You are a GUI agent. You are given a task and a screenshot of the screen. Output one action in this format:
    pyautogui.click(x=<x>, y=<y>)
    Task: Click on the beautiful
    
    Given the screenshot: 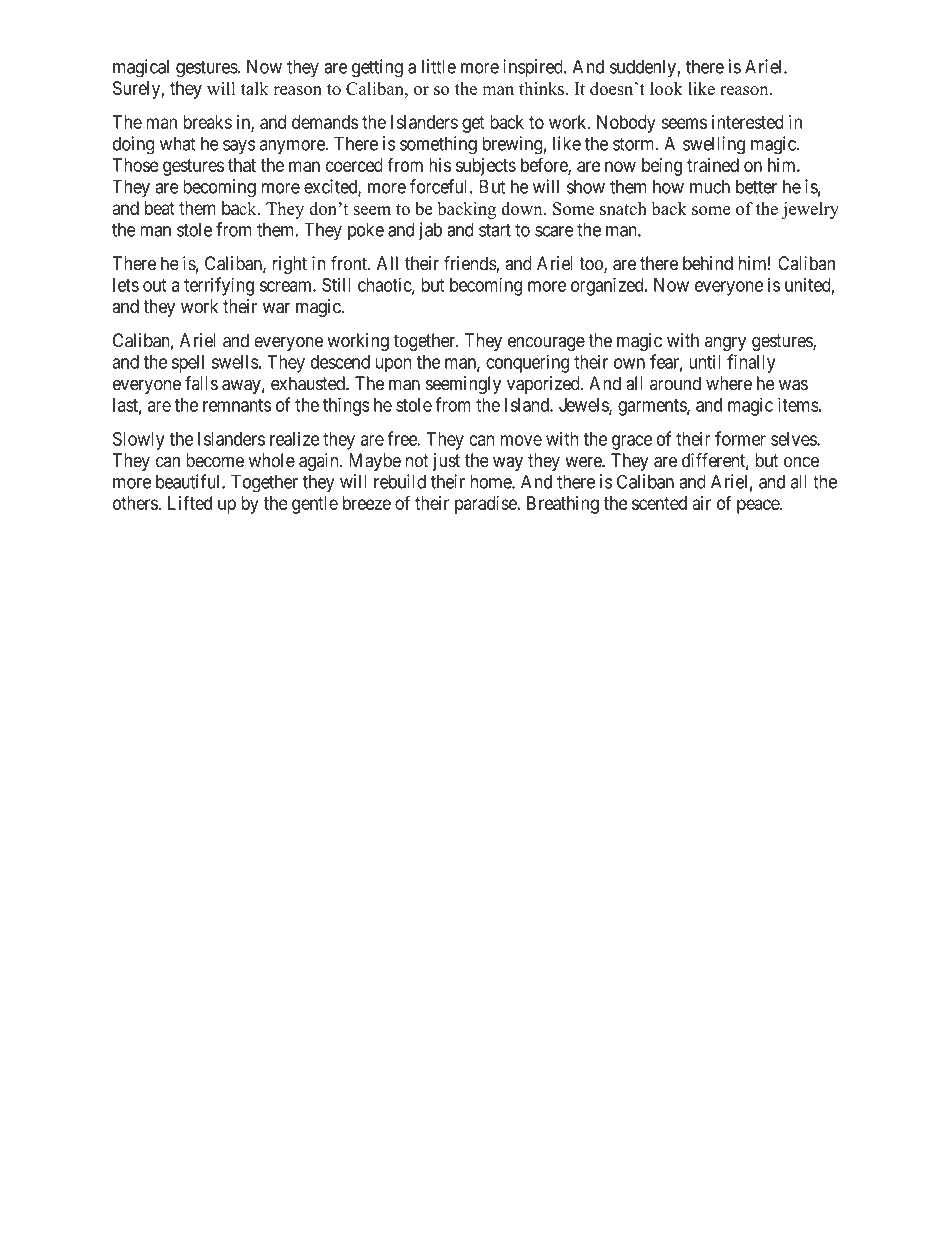 What is the action you would take?
    pyautogui.click(x=189, y=481)
